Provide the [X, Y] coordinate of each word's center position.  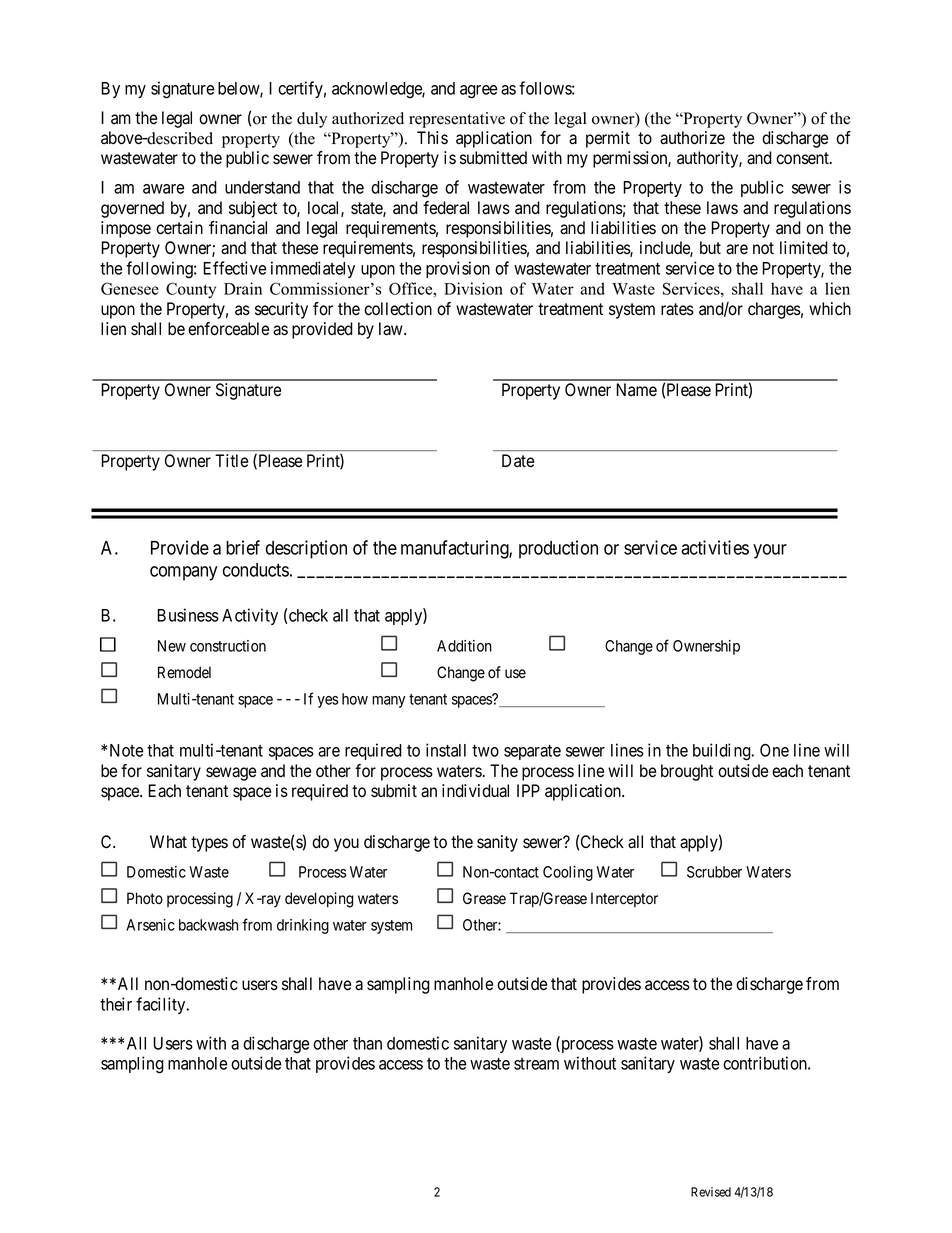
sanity [497, 843]
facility [162, 1005]
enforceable [228, 329]
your [770, 551]
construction [228, 646]
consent [803, 158]
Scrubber [714, 872]
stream [536, 1064]
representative [457, 120]
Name [636, 390]
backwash [208, 925]
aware [163, 189]
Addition [464, 646]
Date [518, 461]
